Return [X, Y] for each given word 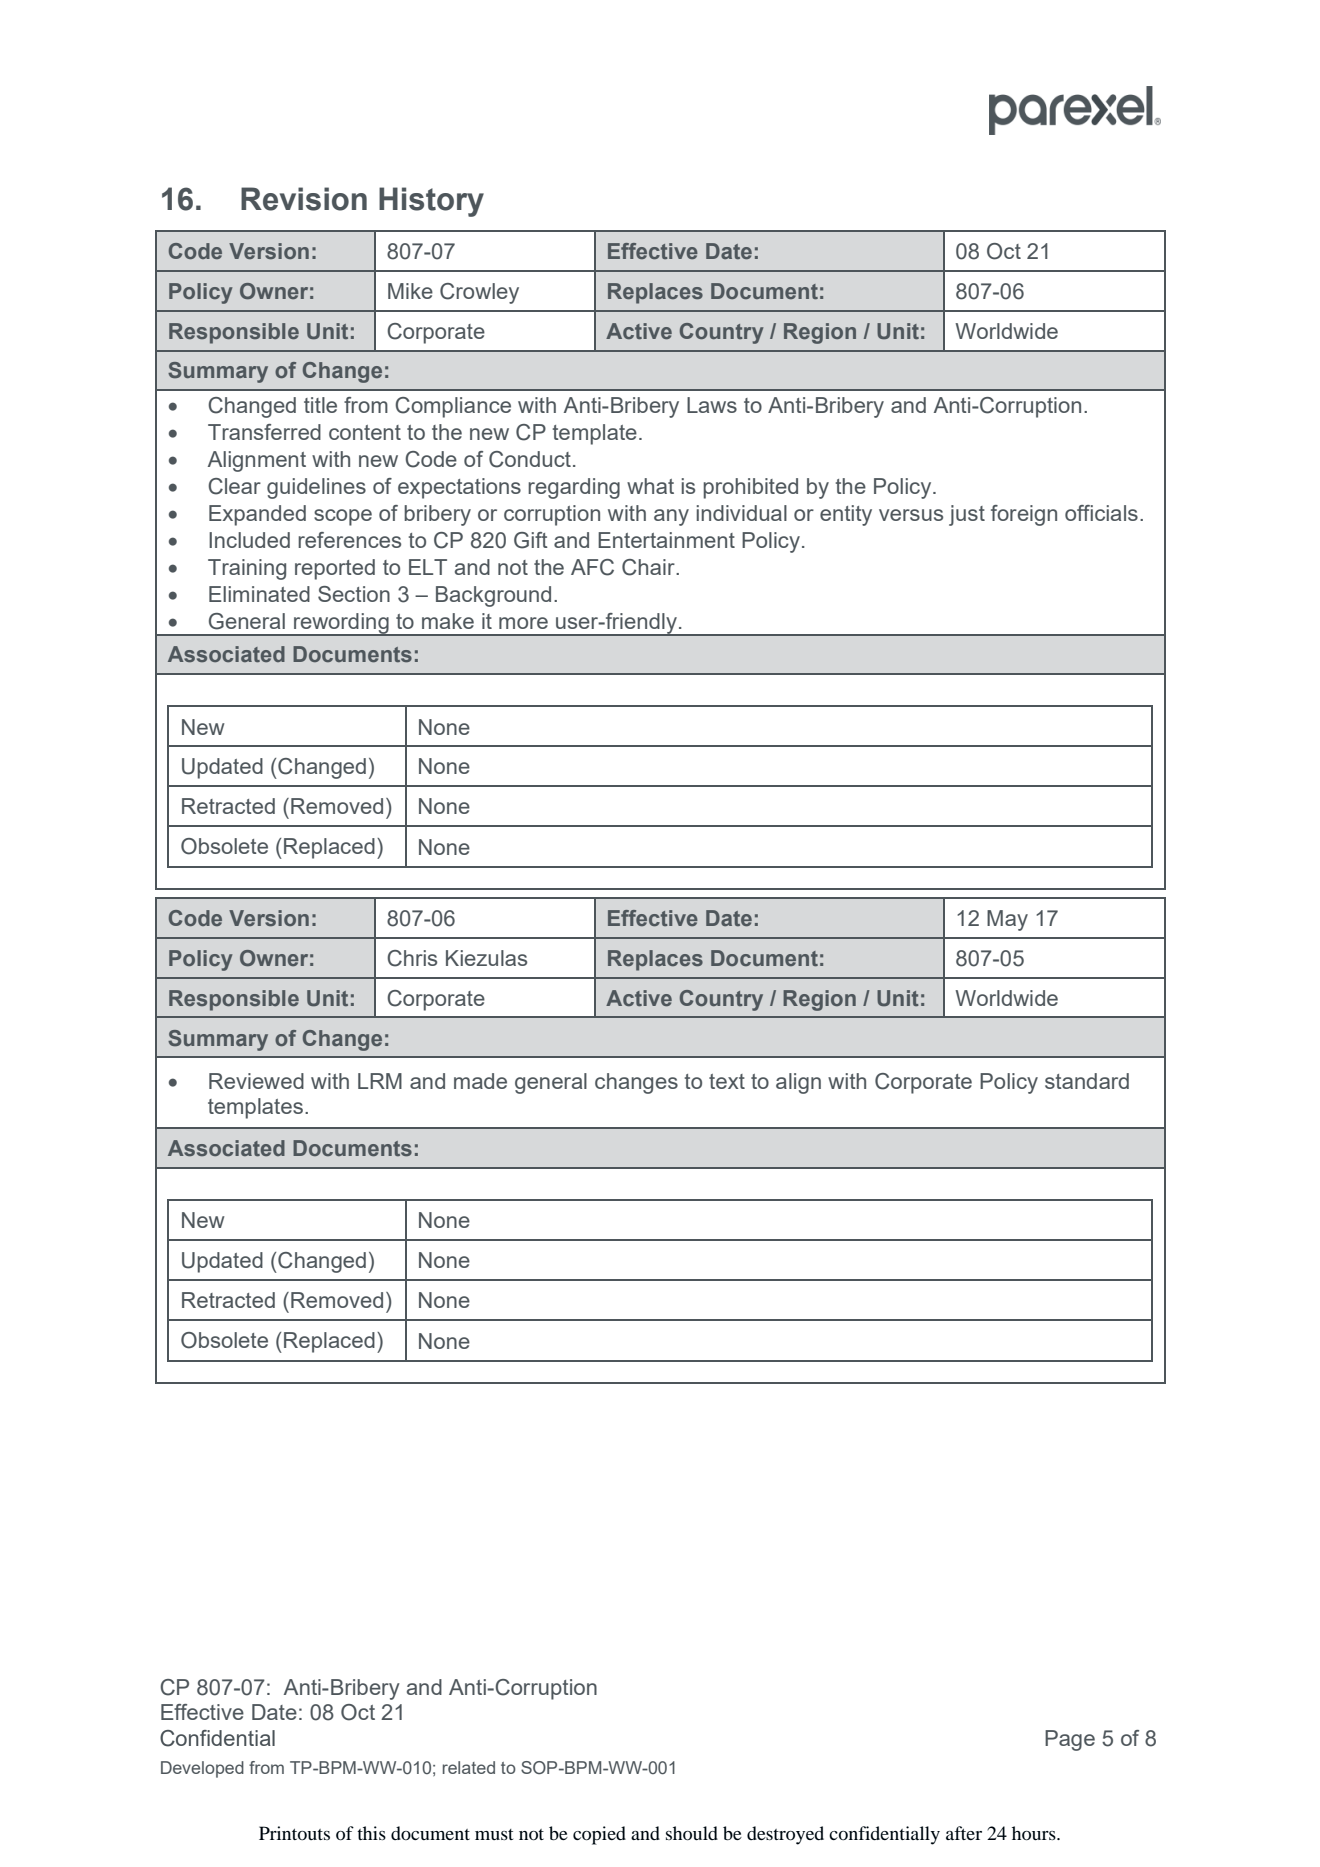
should [692, 1833]
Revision [304, 199]
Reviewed [256, 1081]
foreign [1024, 515]
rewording [341, 624]
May [1007, 920]
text [727, 1081]
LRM [380, 1081]
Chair [649, 567]
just [967, 515]
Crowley [479, 293]
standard [1087, 1081]
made [480, 1081]
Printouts [294, 1833]
